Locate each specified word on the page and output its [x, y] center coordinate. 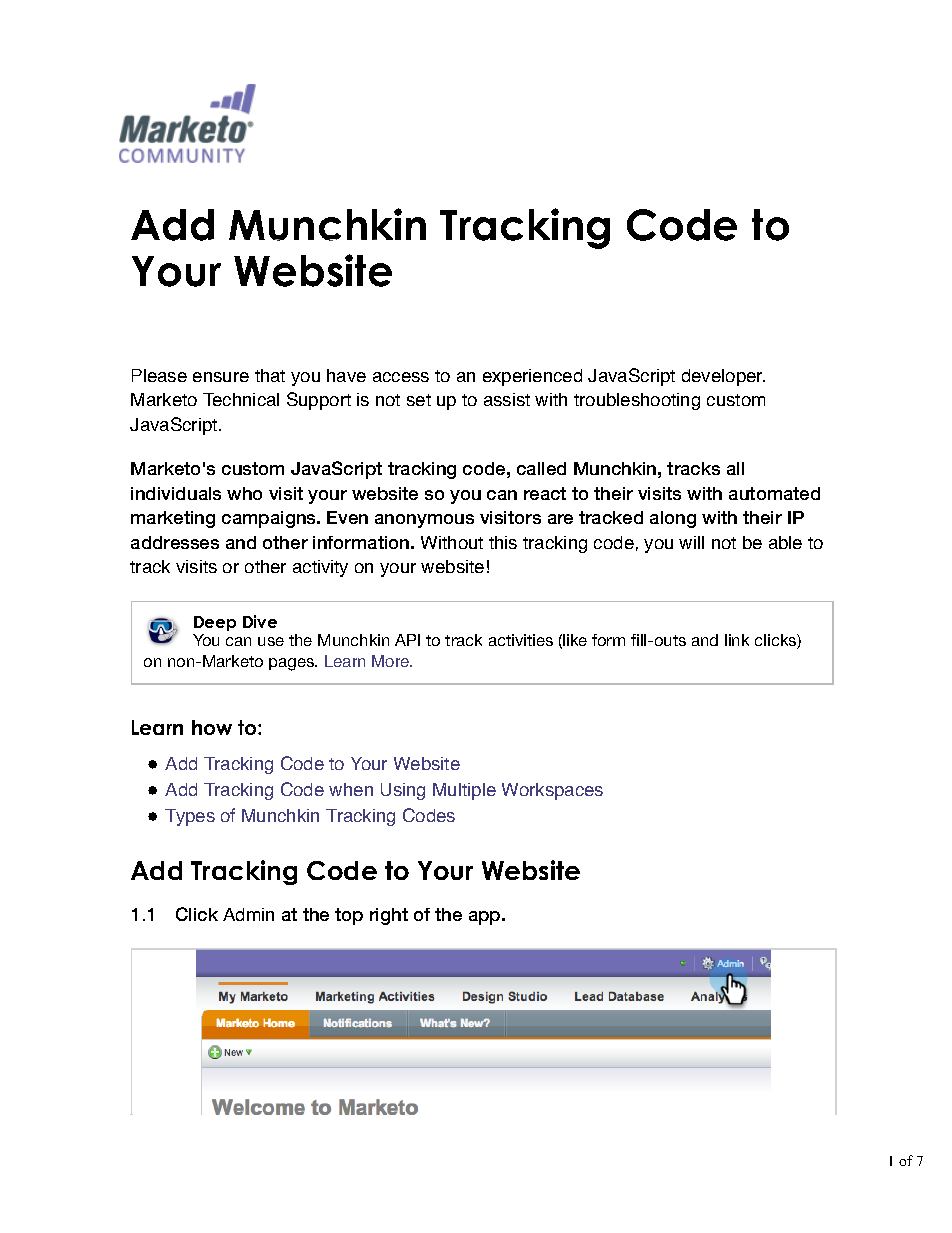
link [737, 640]
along [673, 519]
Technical [241, 399]
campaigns [270, 519]
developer [723, 377]
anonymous [424, 521]
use [271, 641]
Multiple [464, 791]
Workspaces [552, 791]
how [212, 727]
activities [521, 640]
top [349, 916]
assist [507, 399]
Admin [248, 914]
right [389, 916]
